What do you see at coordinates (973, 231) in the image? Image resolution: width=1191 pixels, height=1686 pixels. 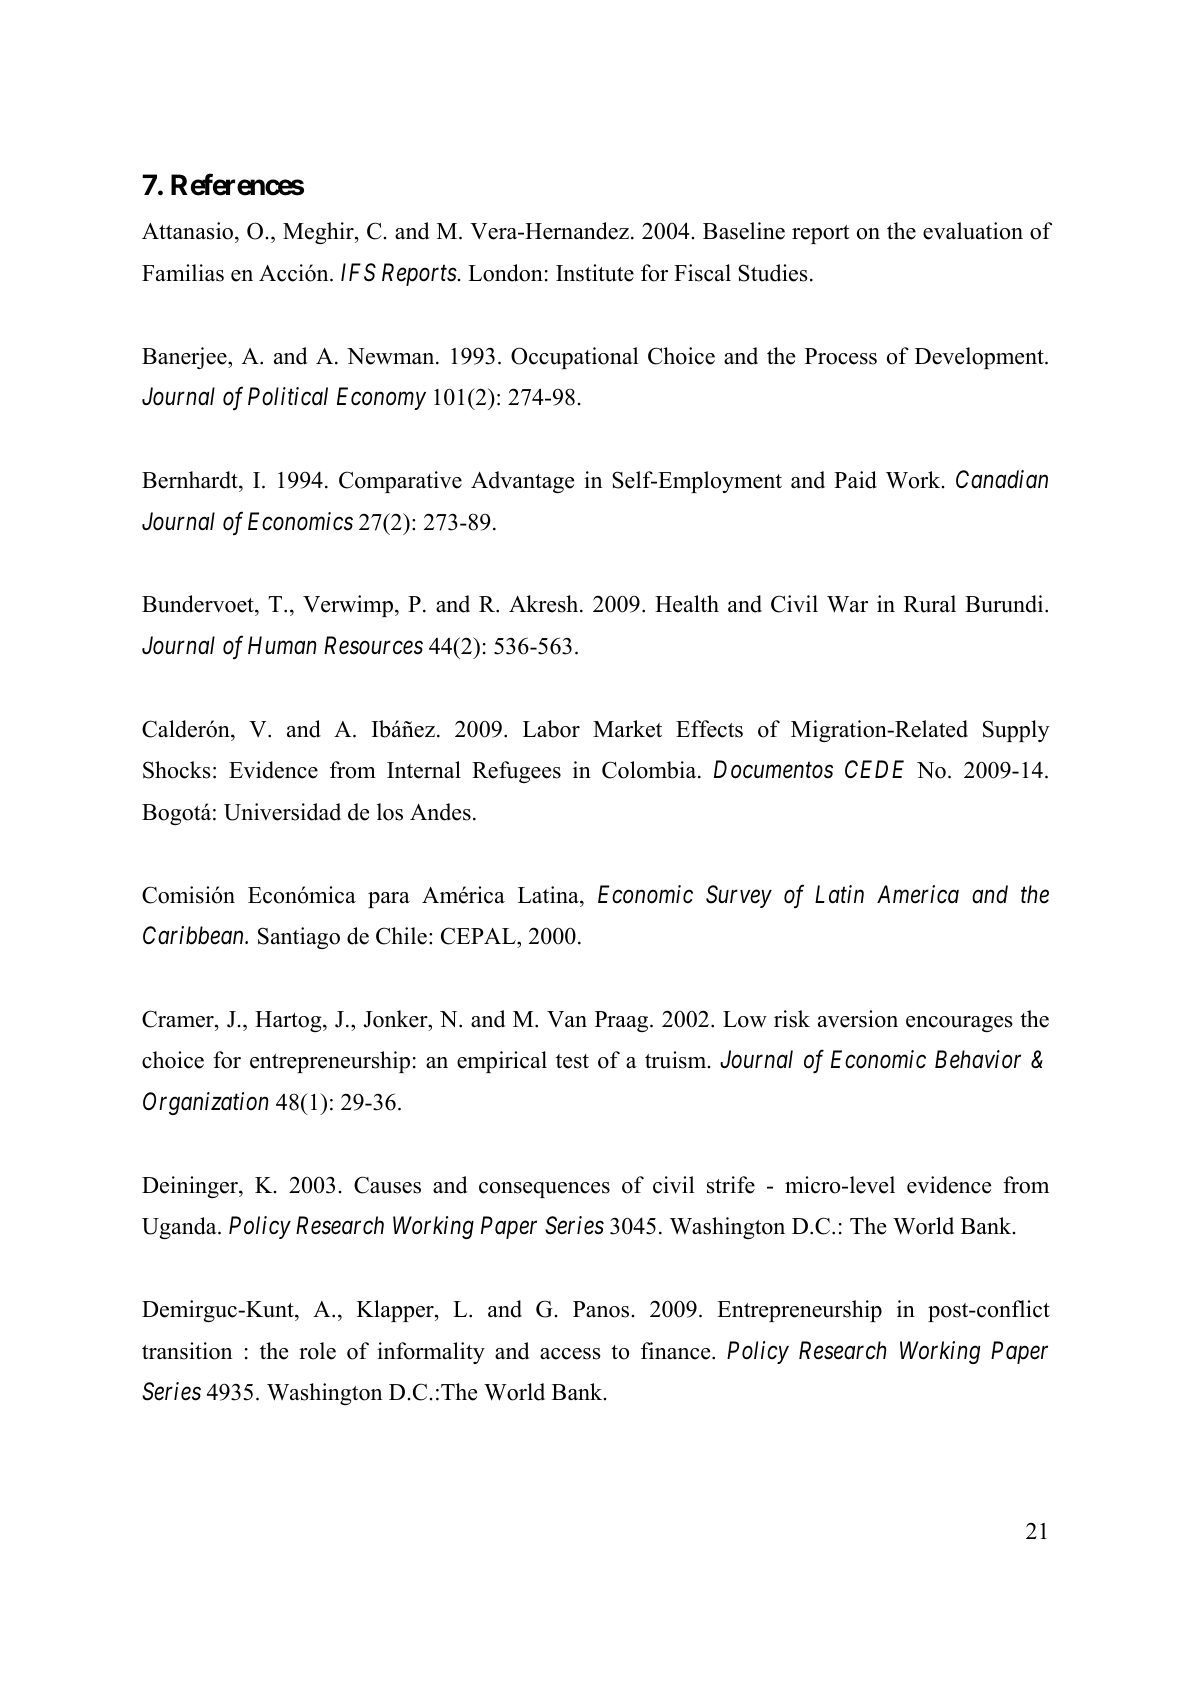 I see `evaluation` at bounding box center [973, 231].
